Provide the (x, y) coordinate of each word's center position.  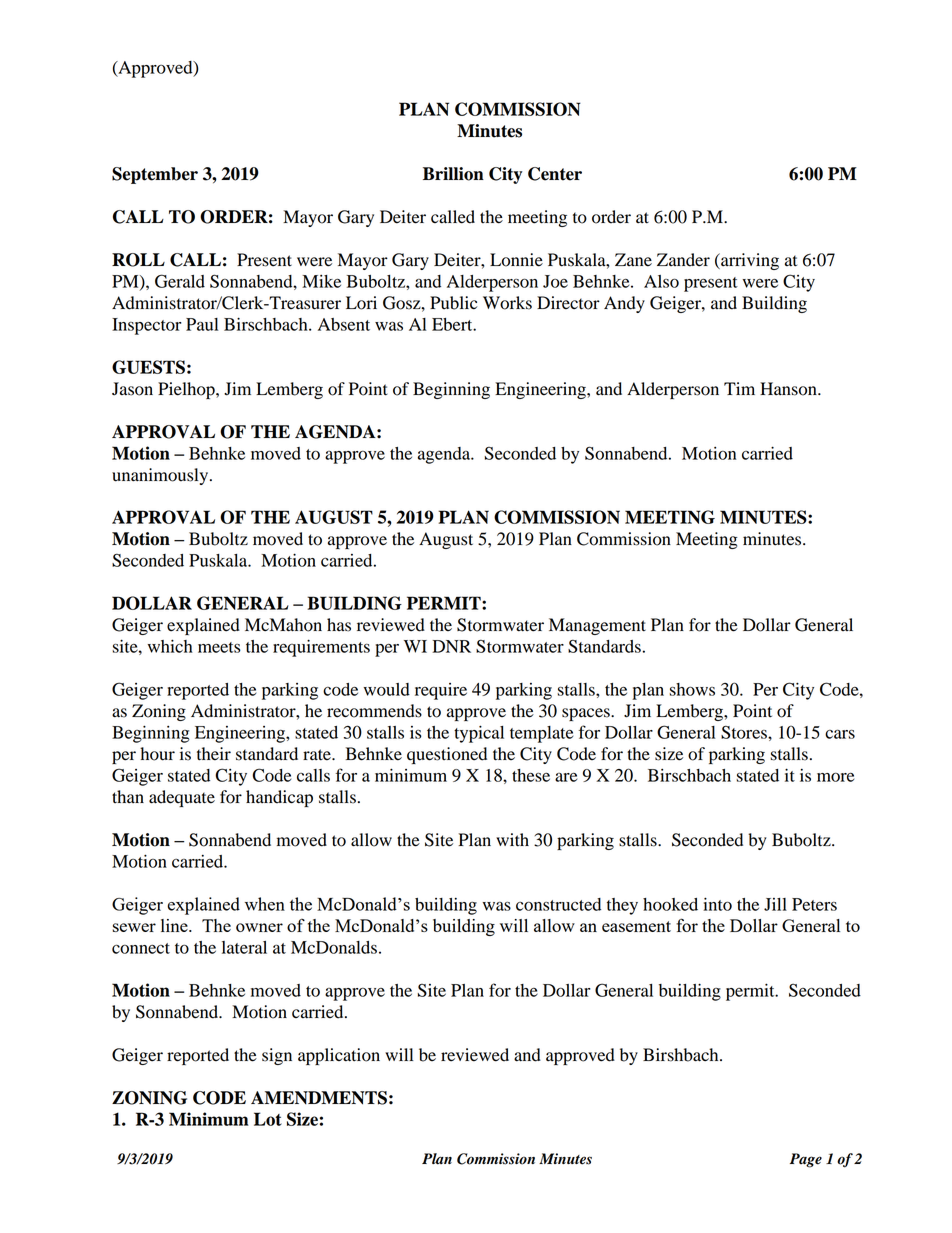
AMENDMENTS (319, 1098)
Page (806, 1160)
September (155, 175)
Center (555, 174)
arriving (749, 261)
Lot (268, 1119)
